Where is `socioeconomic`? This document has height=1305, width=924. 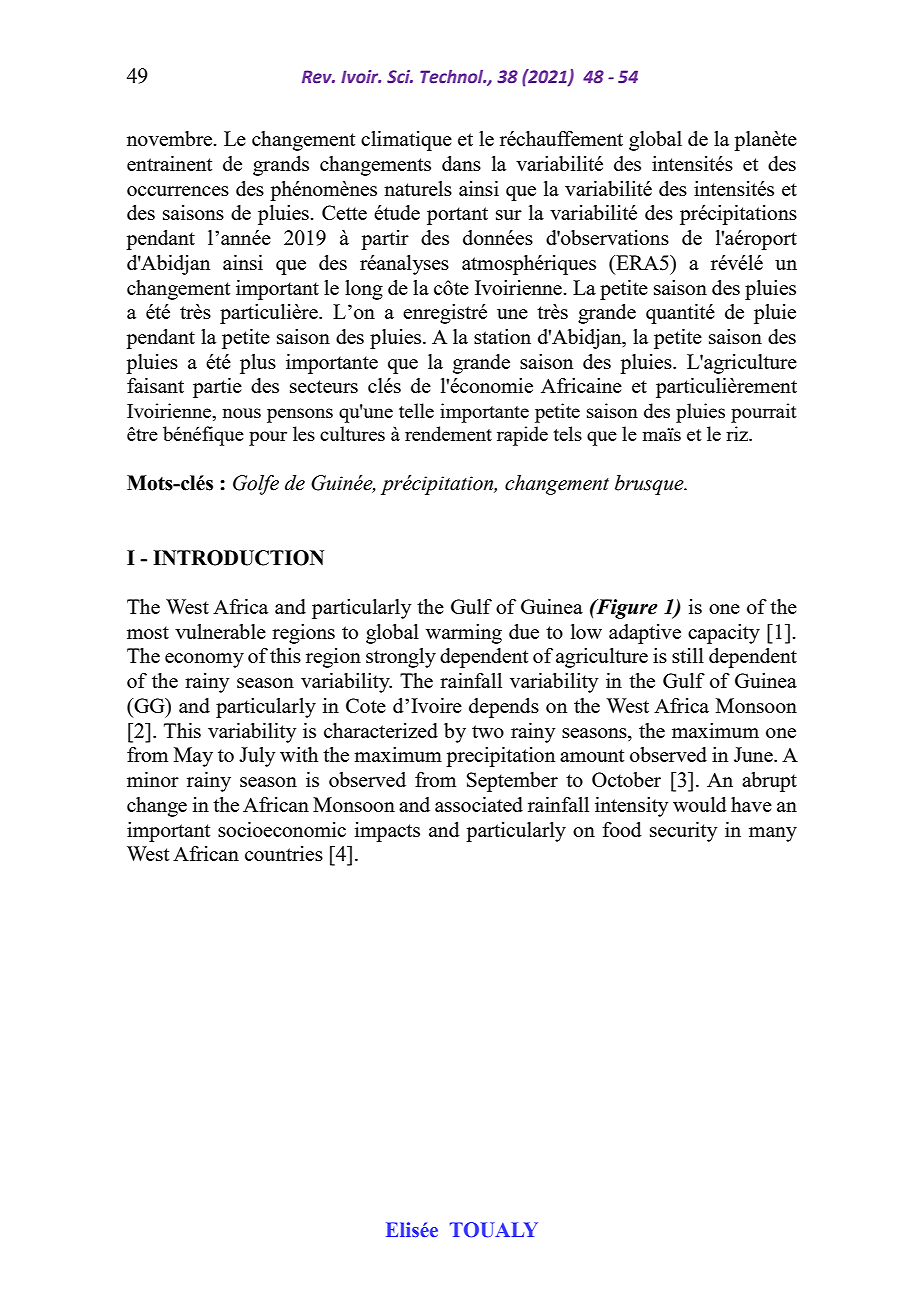
socioeconomic is located at coordinates (282, 829).
